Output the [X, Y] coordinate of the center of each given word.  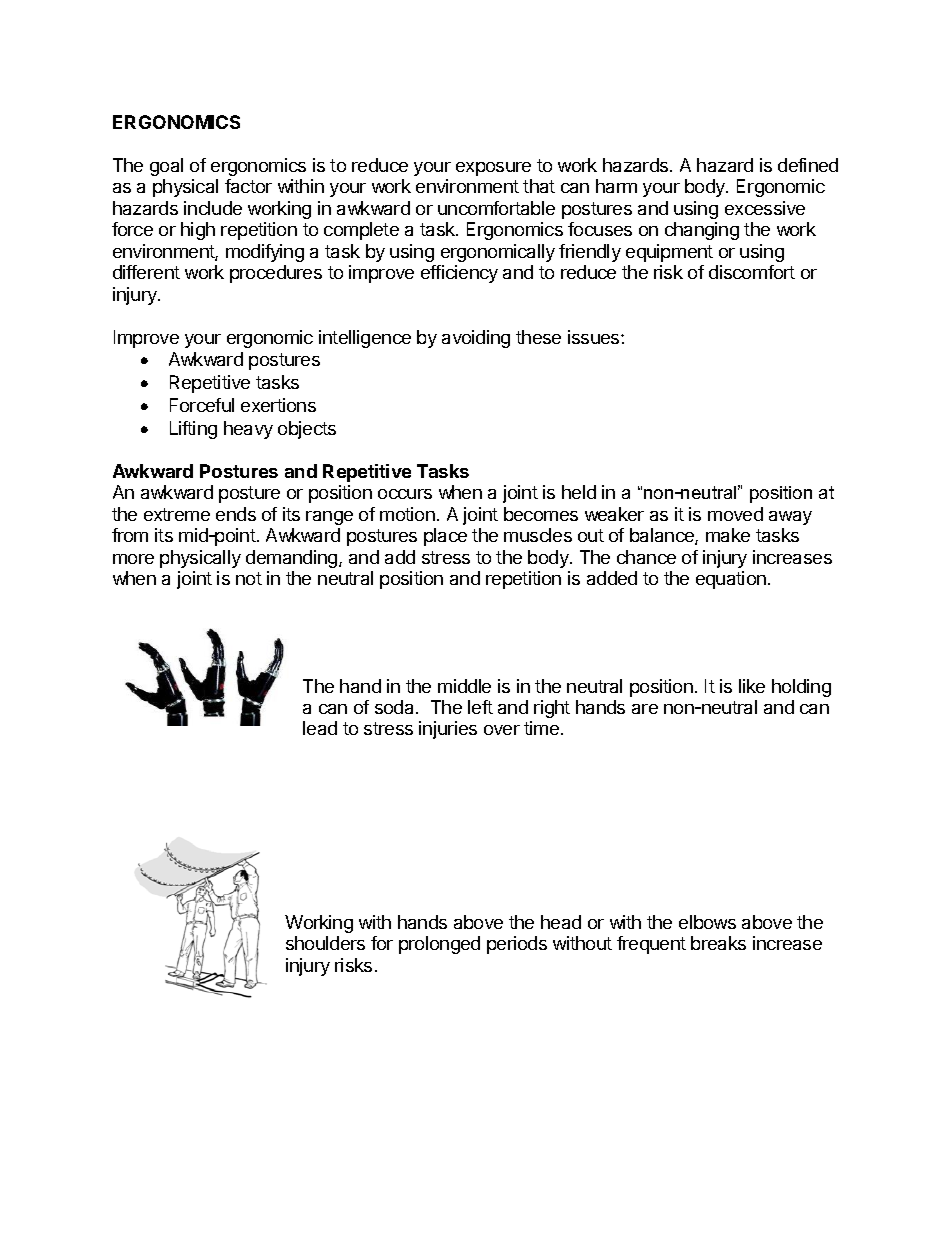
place [445, 537]
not [249, 578]
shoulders [325, 943]
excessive [765, 208]
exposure [493, 169]
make [728, 535]
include [213, 208]
